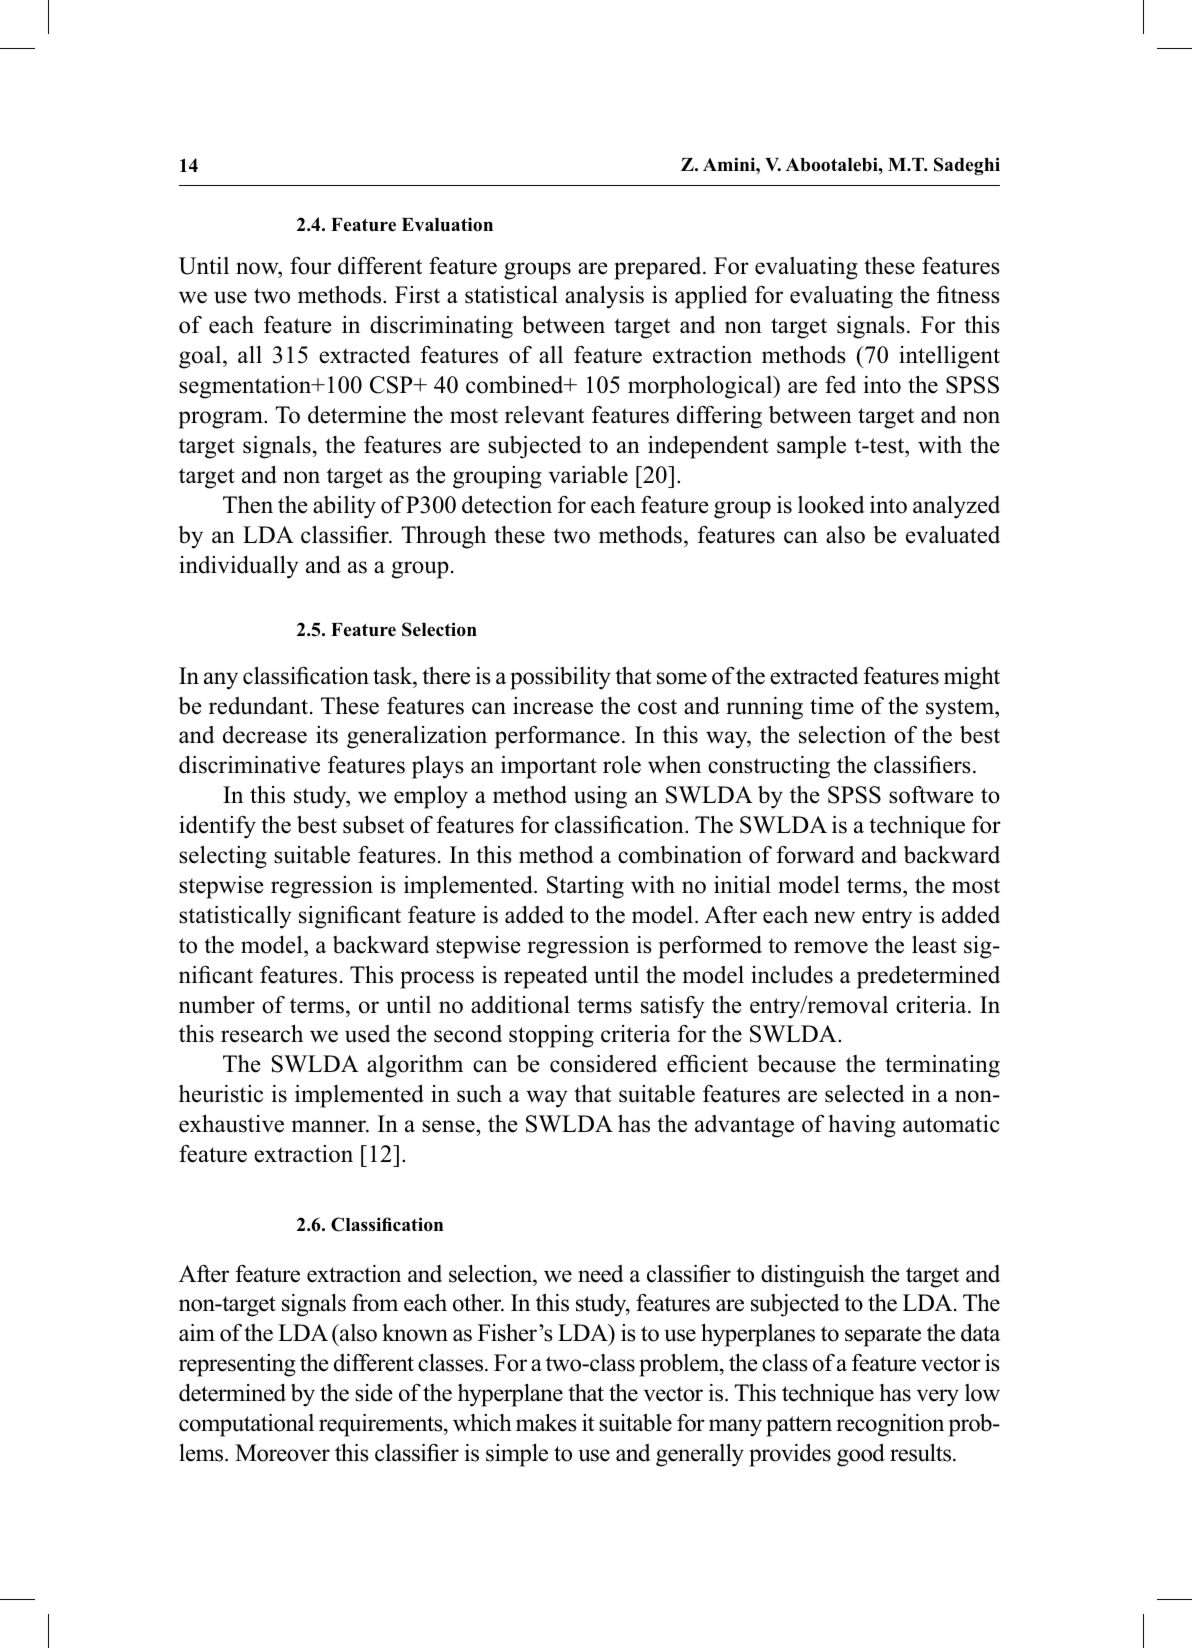  Describe the element at coordinates (890, 1425) in the page. I see `recognition` at that location.
